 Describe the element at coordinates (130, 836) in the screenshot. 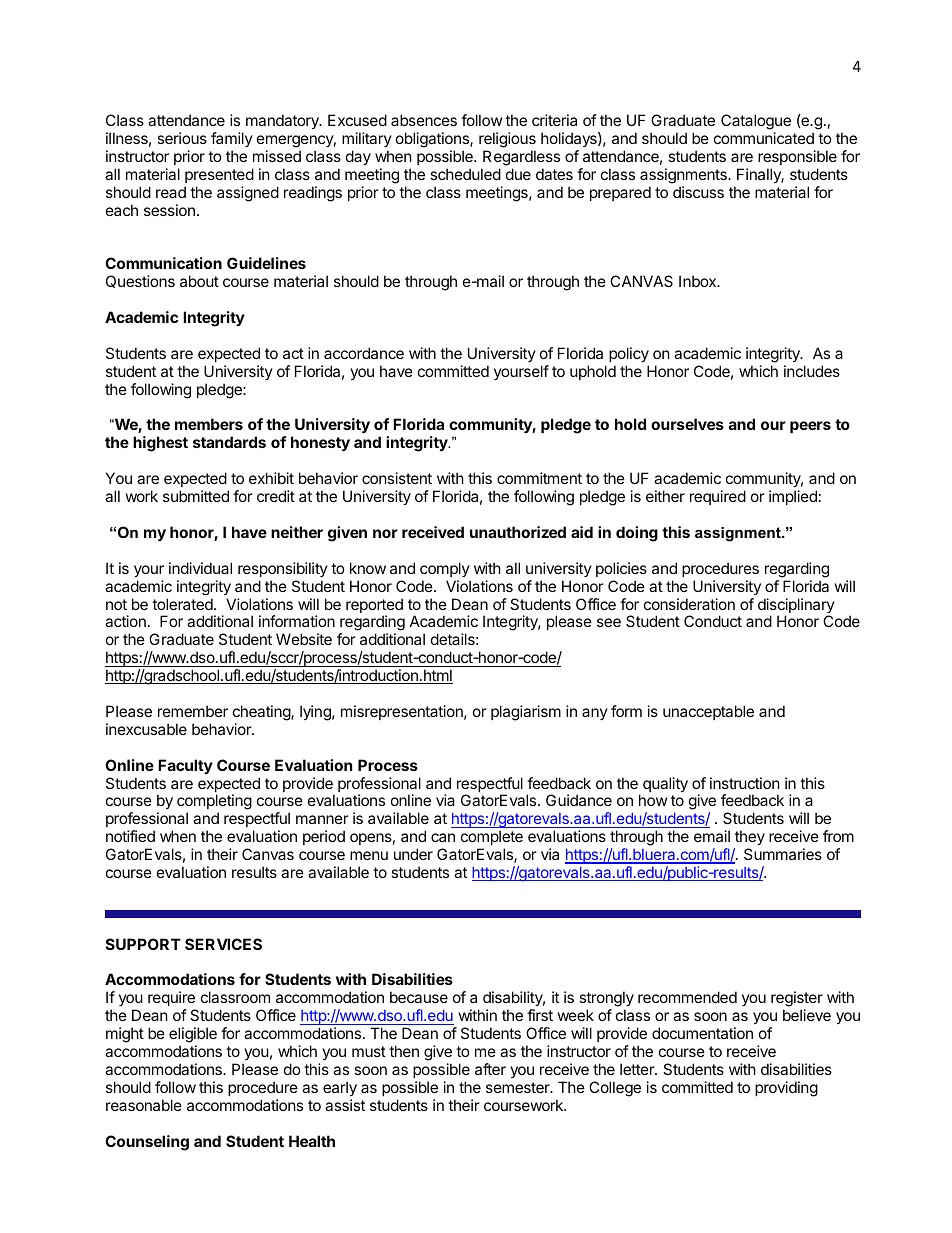

I see `notified` at that location.
